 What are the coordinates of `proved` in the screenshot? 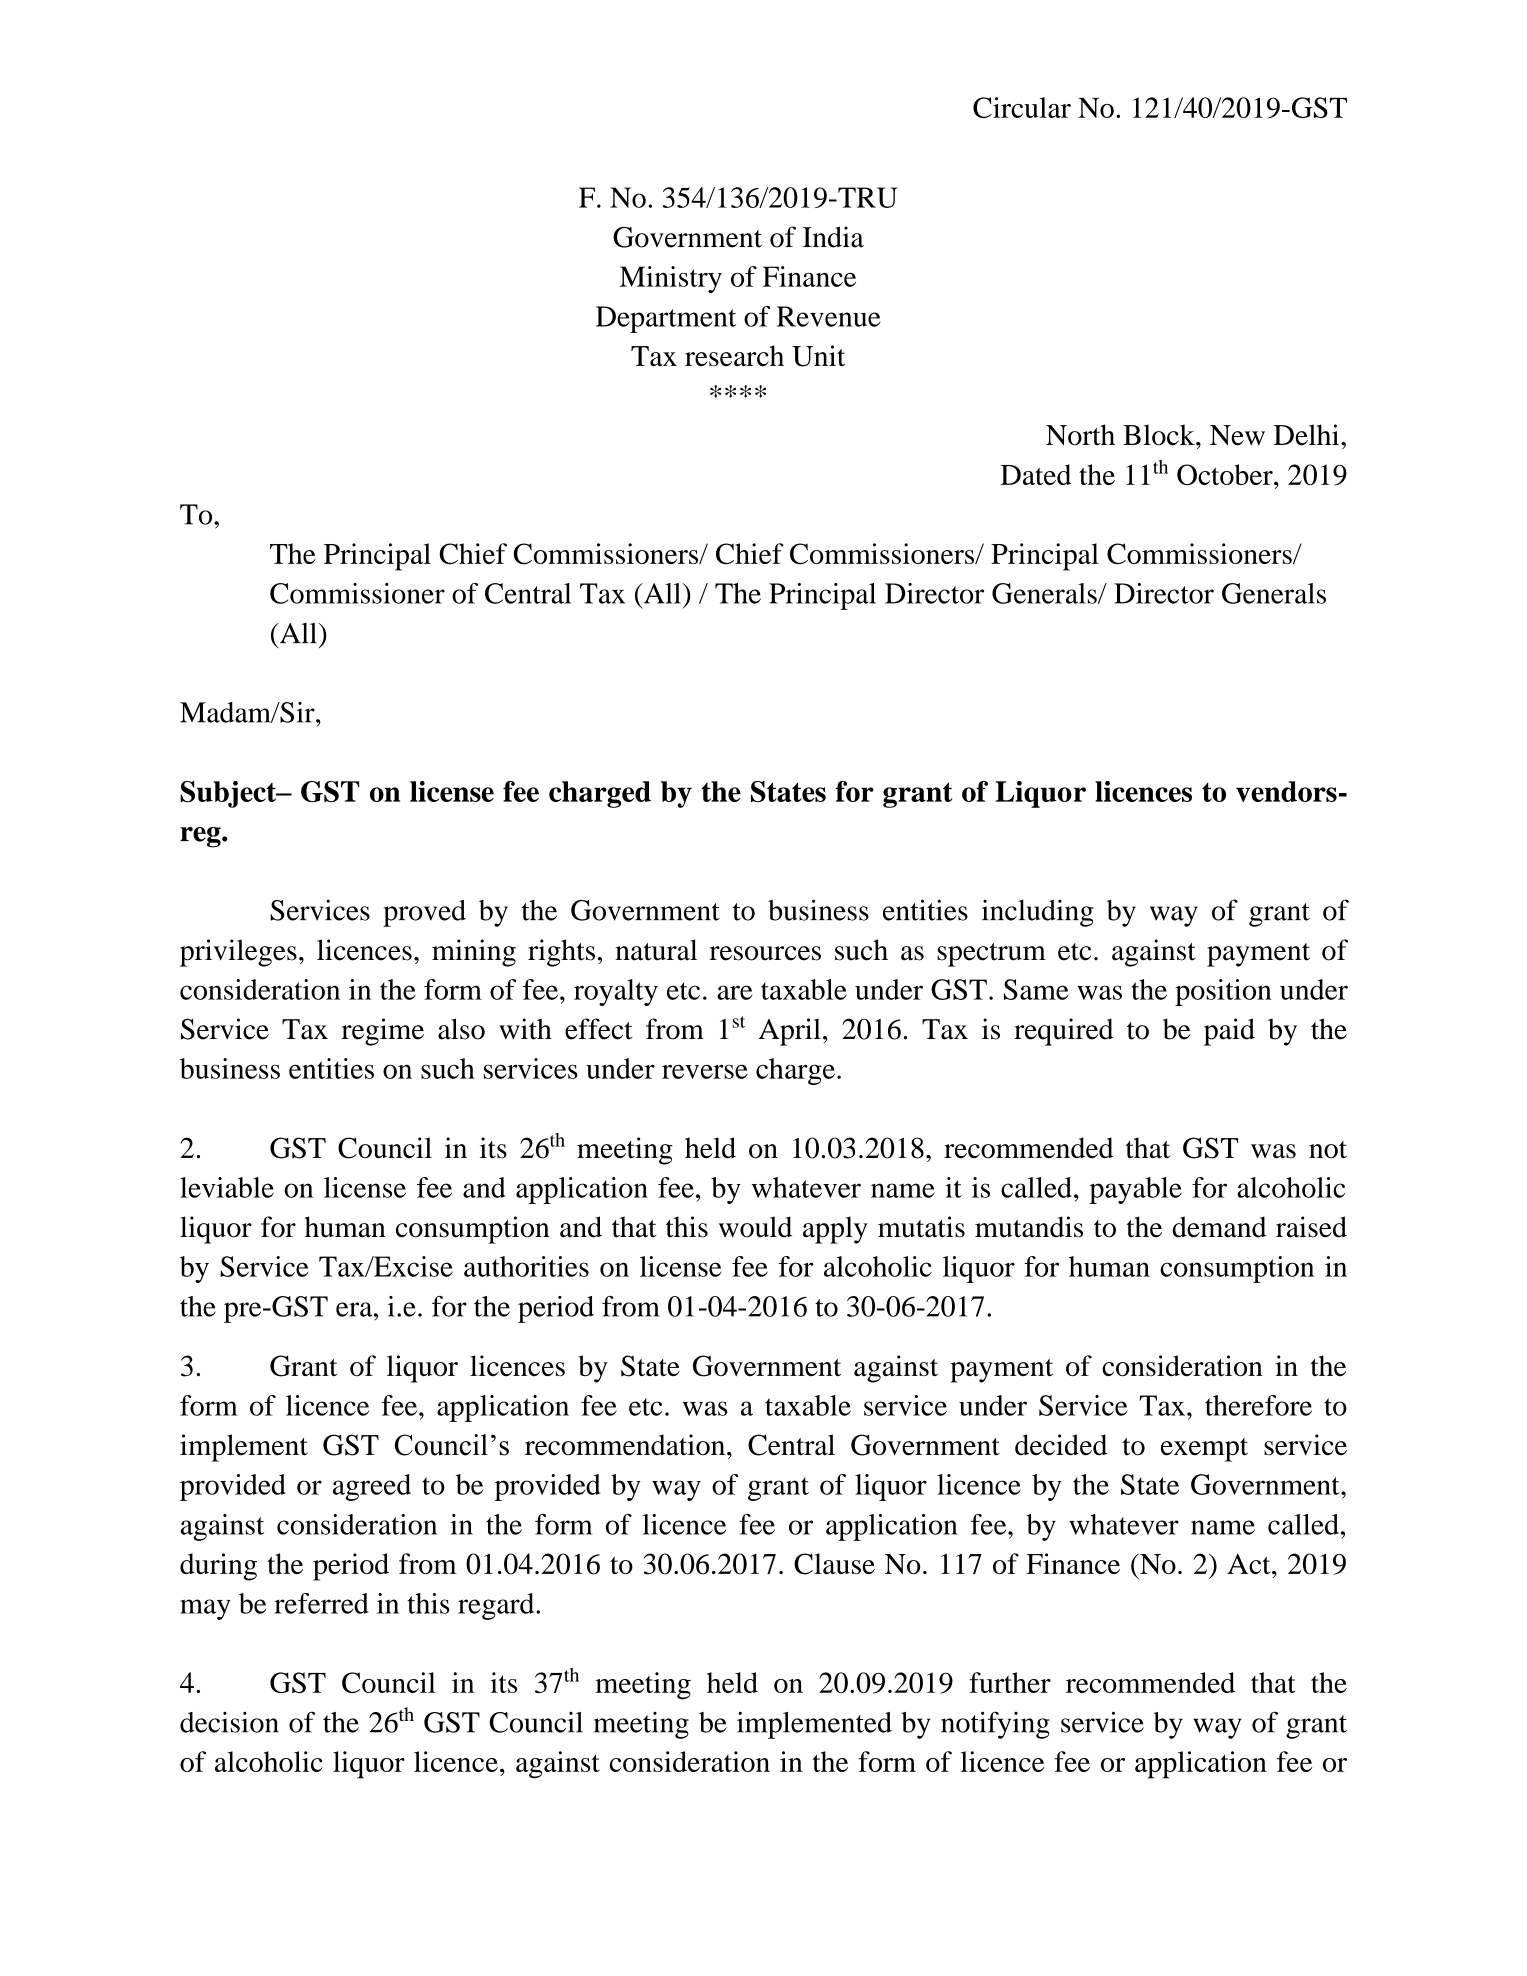 It's located at (424, 913).
